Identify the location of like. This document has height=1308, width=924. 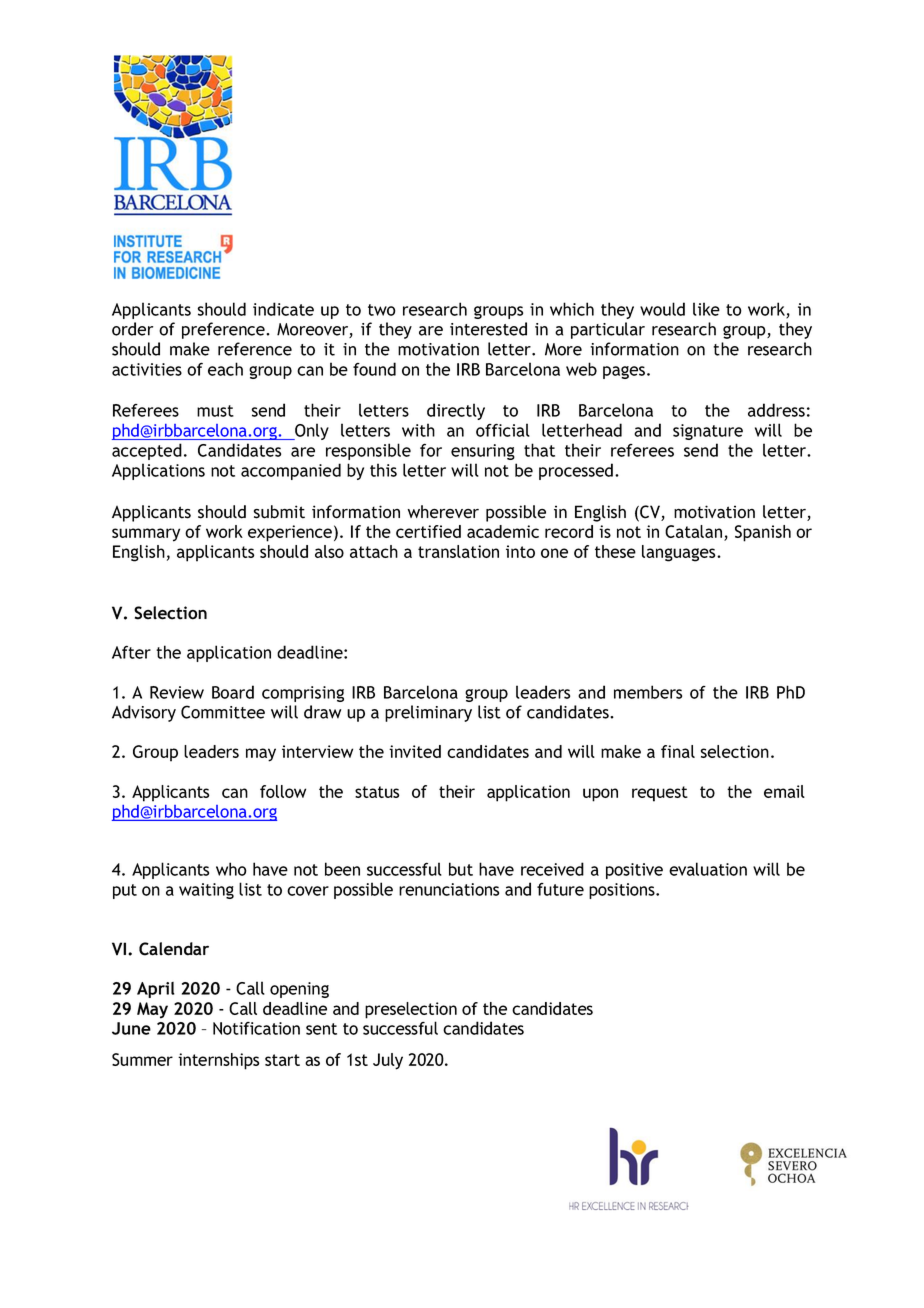
(706, 309).
